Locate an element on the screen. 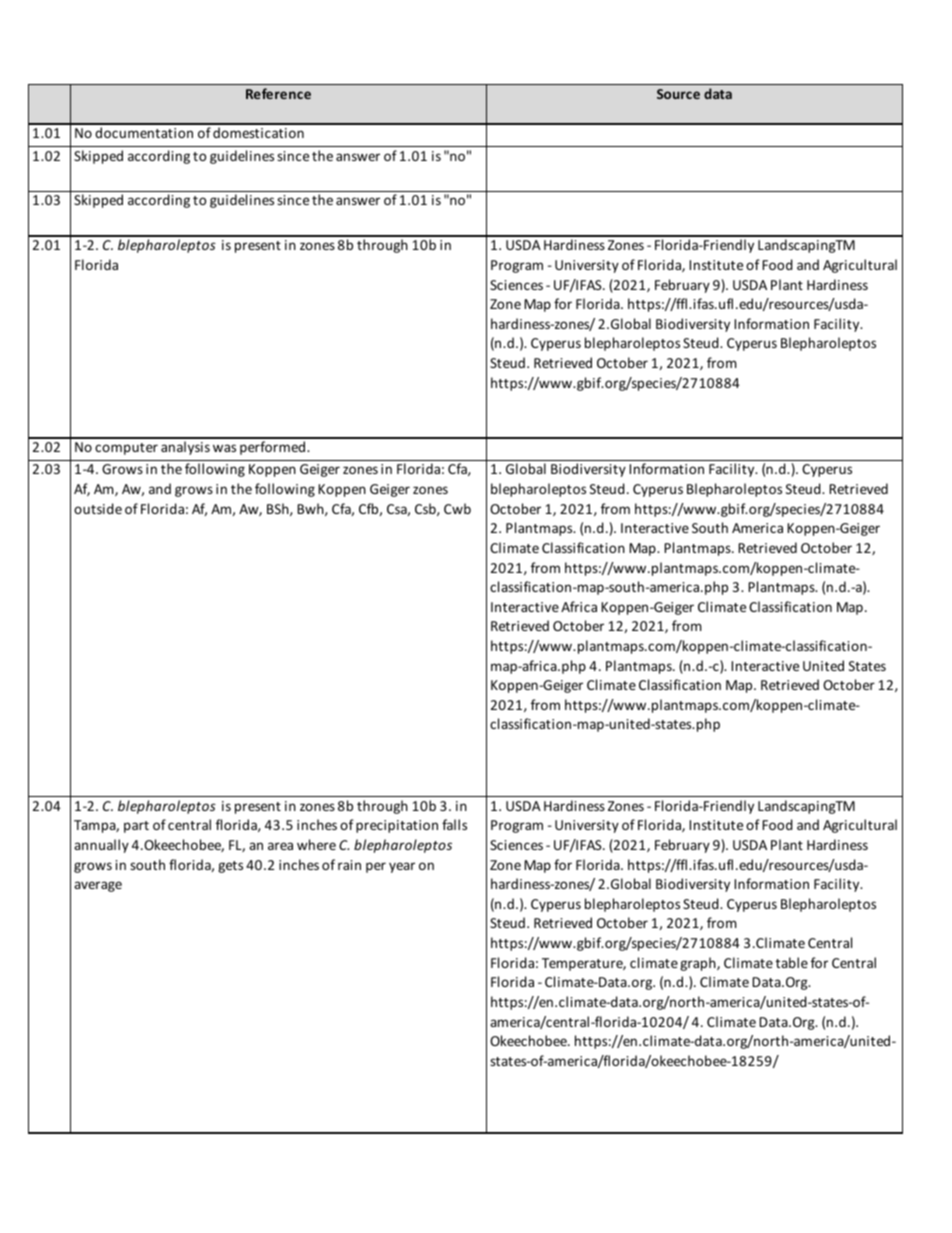 This screenshot has width=952, height=1233. computer is located at coordinates (126, 449).
